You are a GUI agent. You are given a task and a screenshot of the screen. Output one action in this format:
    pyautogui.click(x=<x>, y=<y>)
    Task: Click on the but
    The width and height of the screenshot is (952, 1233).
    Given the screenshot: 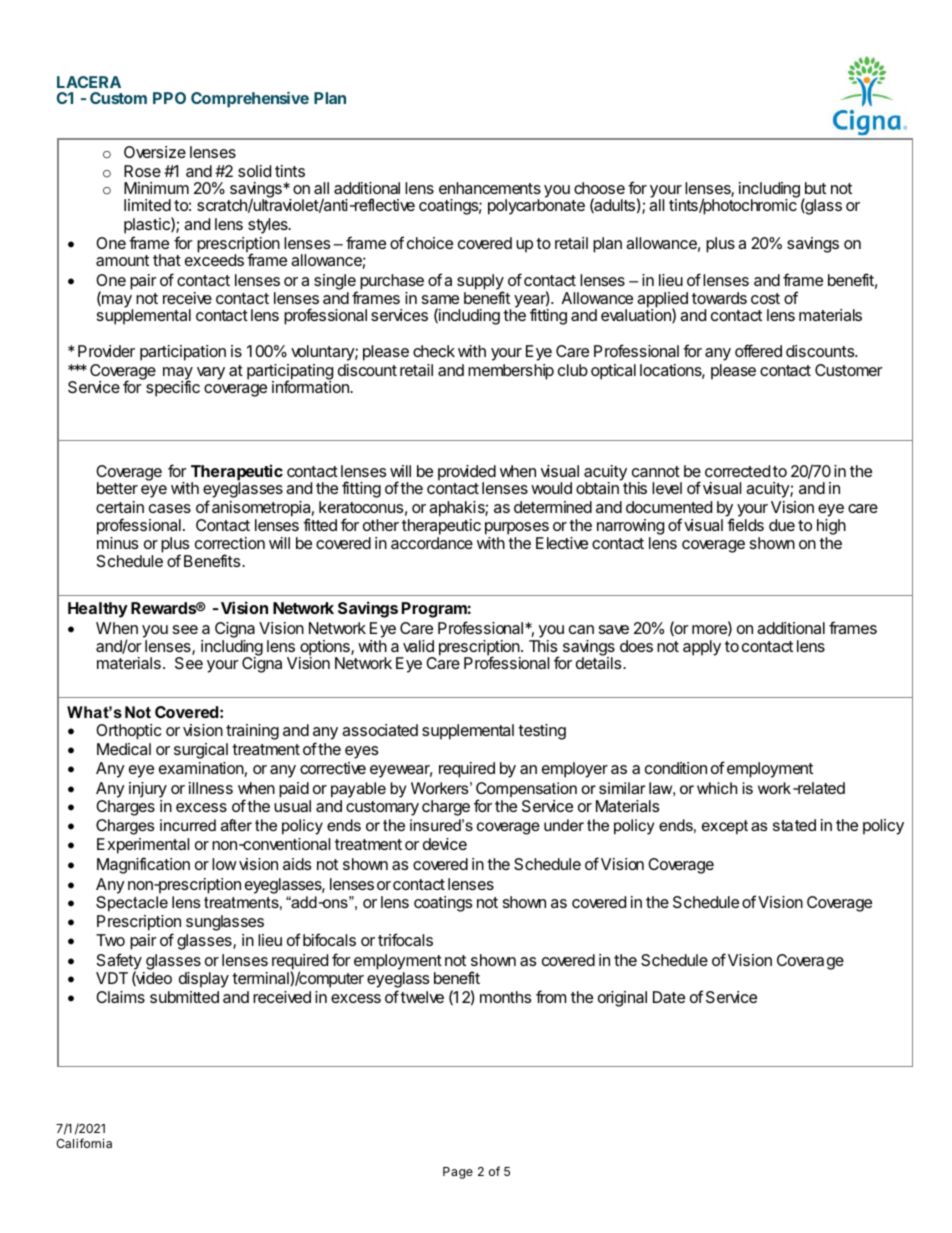 What is the action you would take?
    pyautogui.click(x=815, y=188)
